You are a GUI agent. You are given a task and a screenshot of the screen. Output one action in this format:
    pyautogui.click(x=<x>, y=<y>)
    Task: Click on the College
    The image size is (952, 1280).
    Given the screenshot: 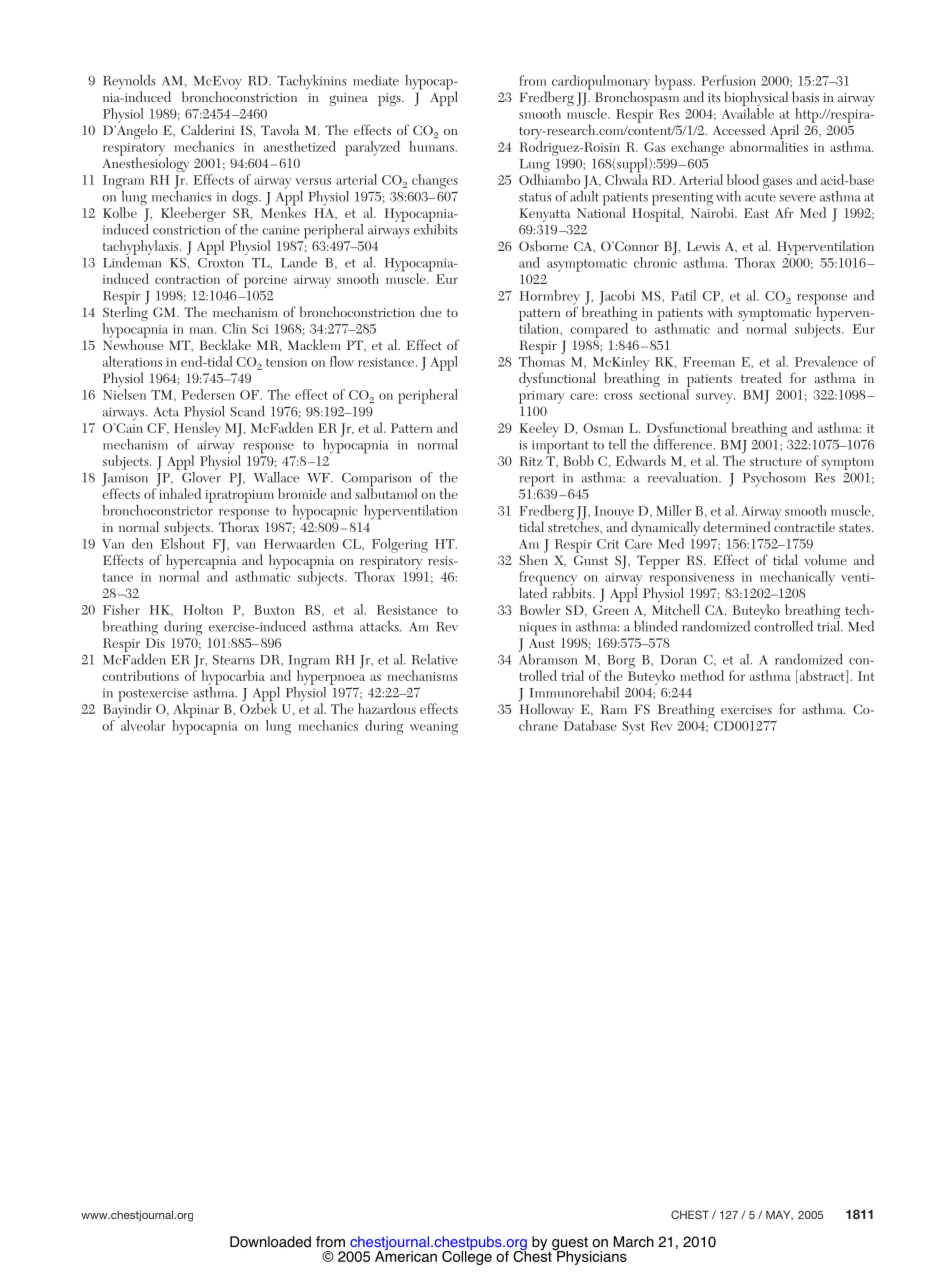 What is the action you would take?
    pyautogui.click(x=467, y=1256)
